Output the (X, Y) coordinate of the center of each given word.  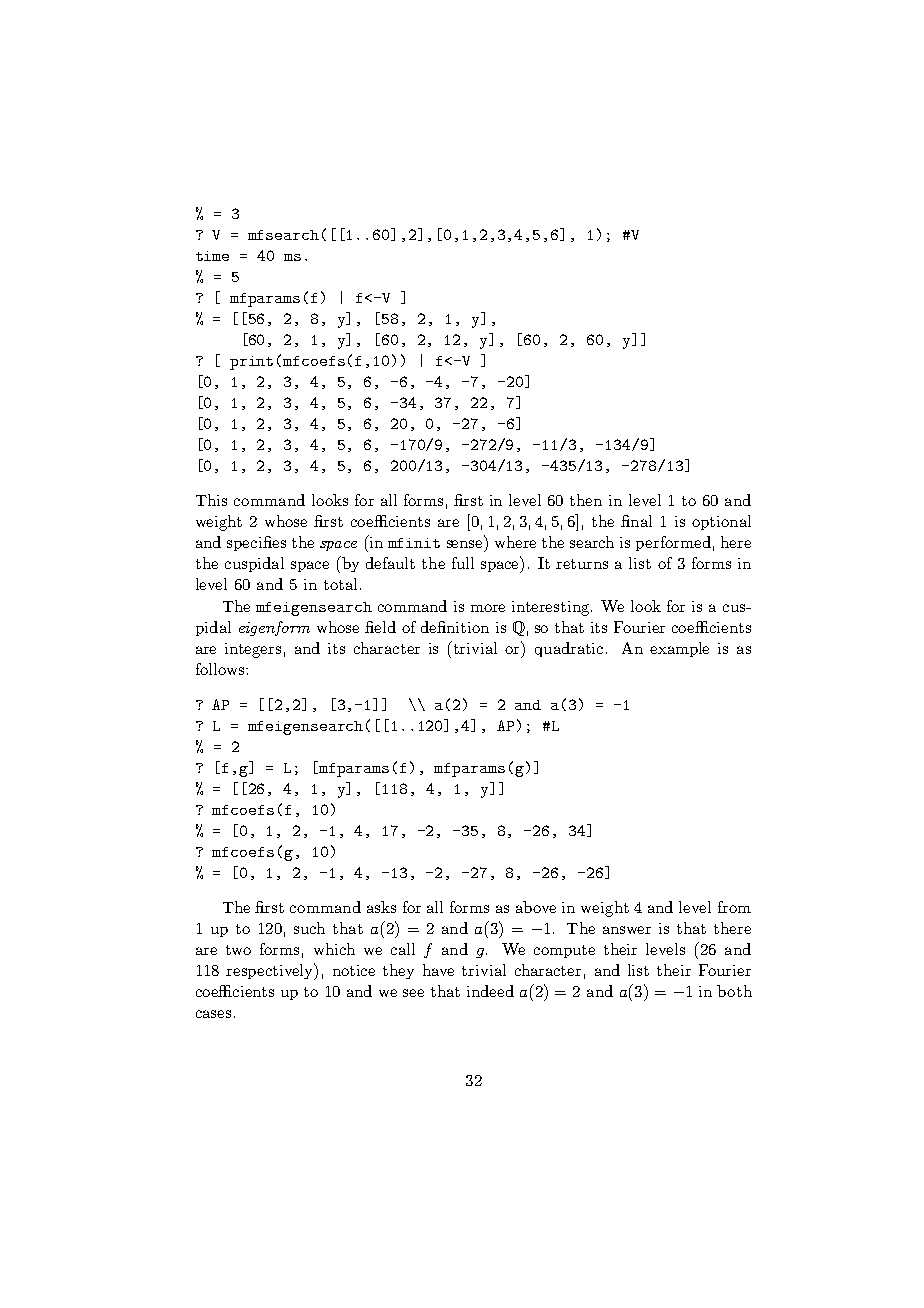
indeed (490, 991)
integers (253, 650)
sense (466, 545)
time (212, 256)
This (211, 500)
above (536, 907)
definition (455, 627)
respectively (271, 971)
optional (721, 522)
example (679, 649)
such (309, 928)
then (586, 500)
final (636, 521)
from (734, 907)
